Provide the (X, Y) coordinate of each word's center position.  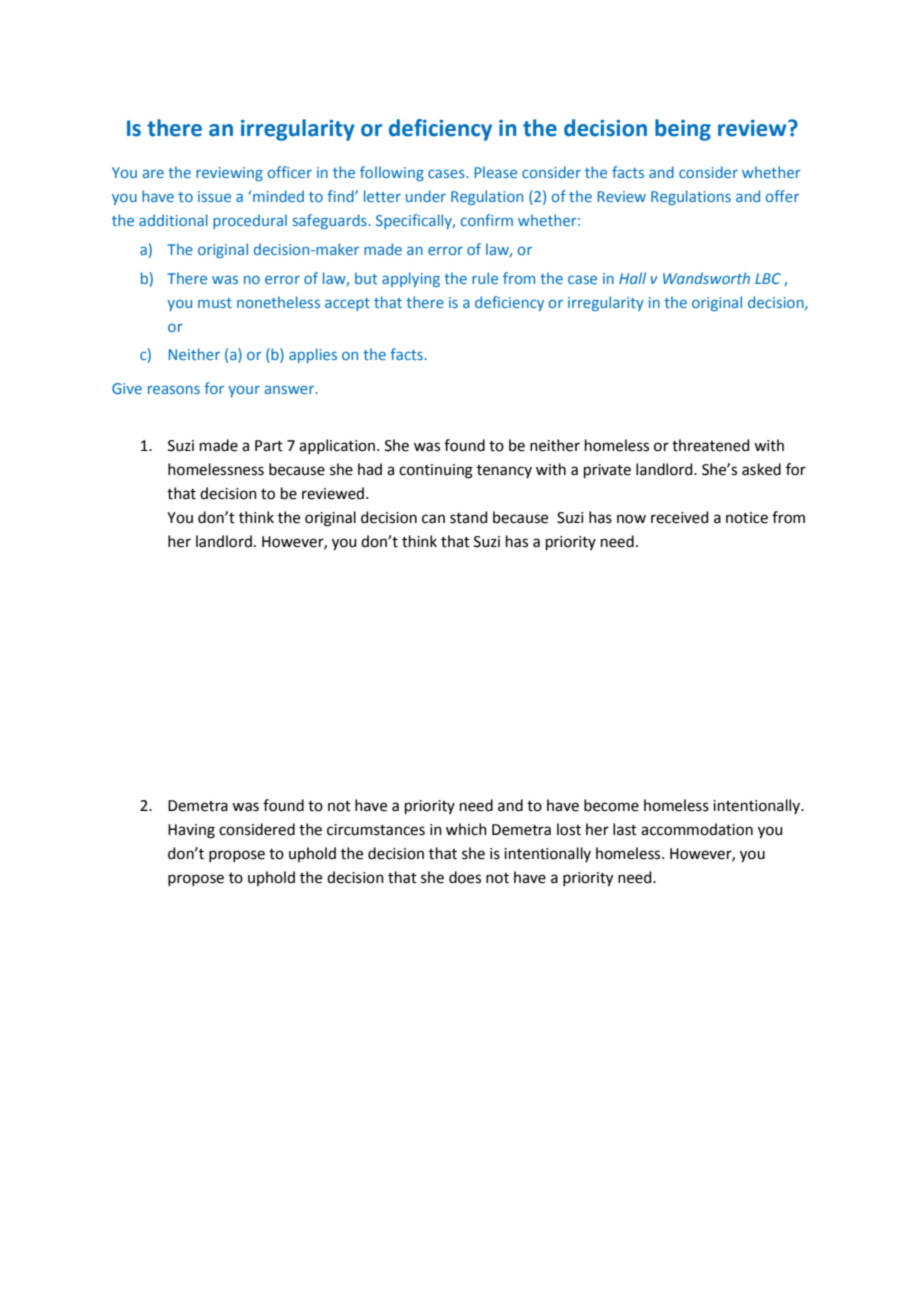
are (153, 174)
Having (191, 831)
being (683, 130)
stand (469, 517)
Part (269, 446)
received (680, 517)
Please (496, 172)
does (465, 877)
